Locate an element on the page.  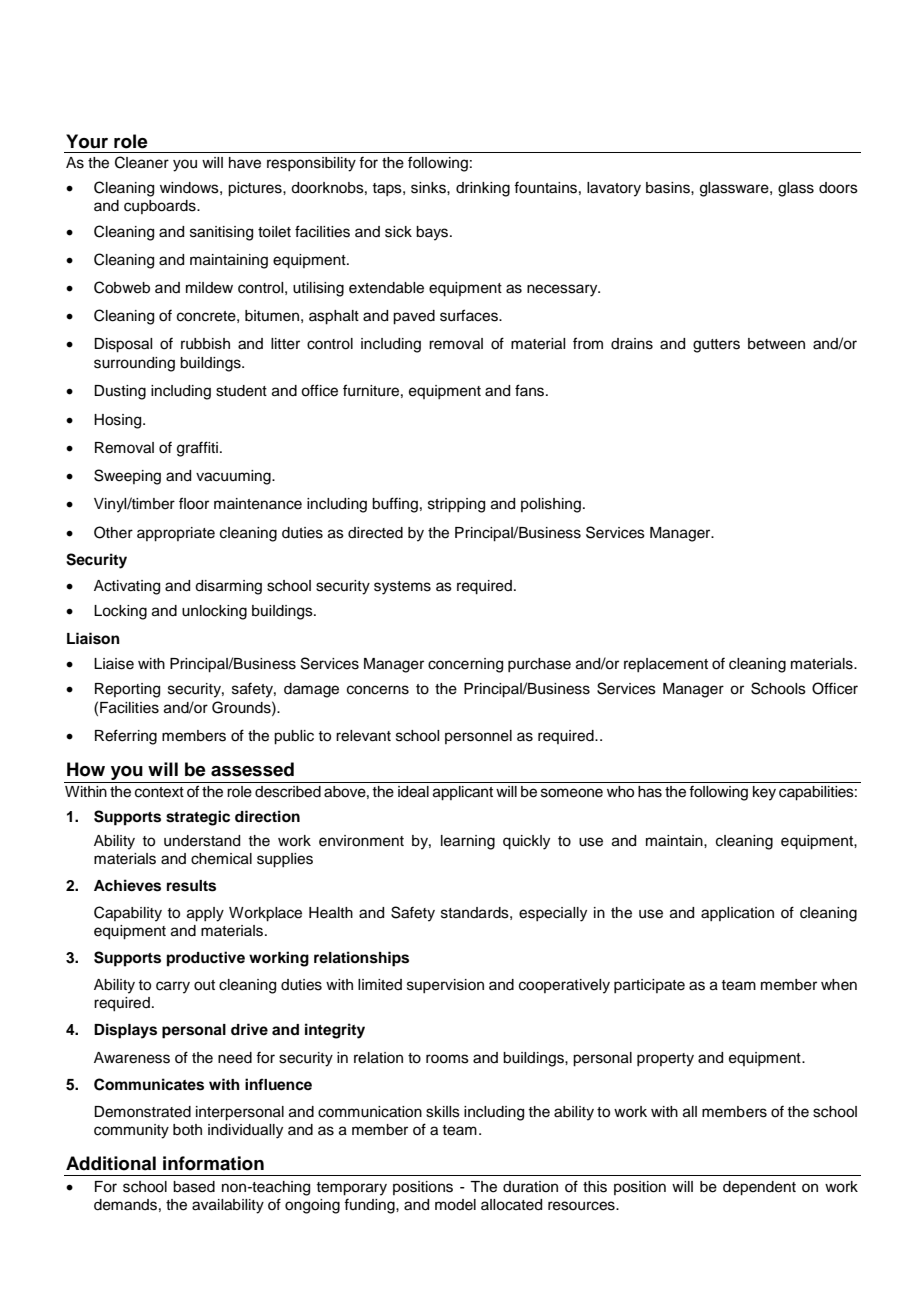
application is located at coordinates (737, 914).
